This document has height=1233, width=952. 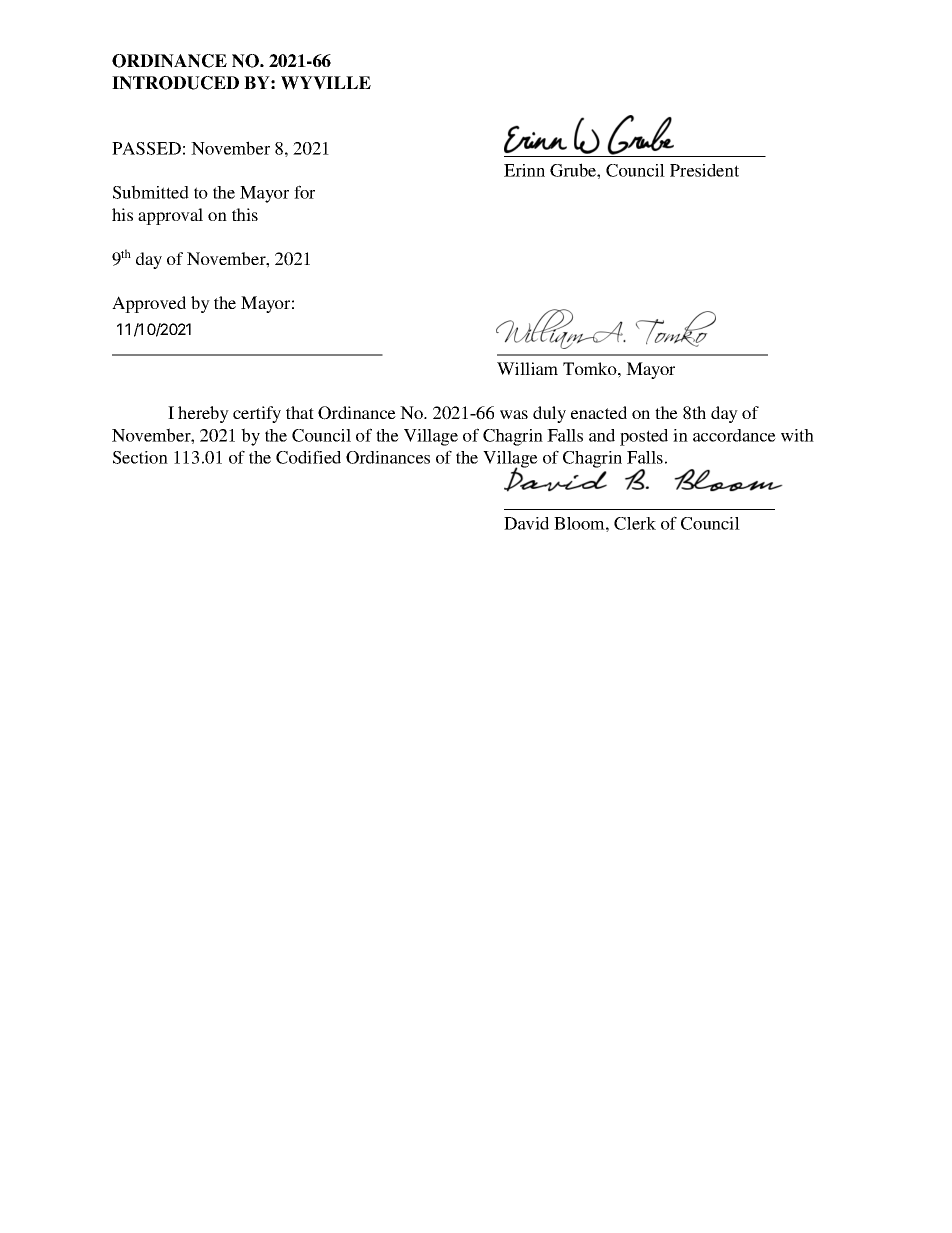 What do you see at coordinates (140, 457) in the document?
I see `Section` at bounding box center [140, 457].
